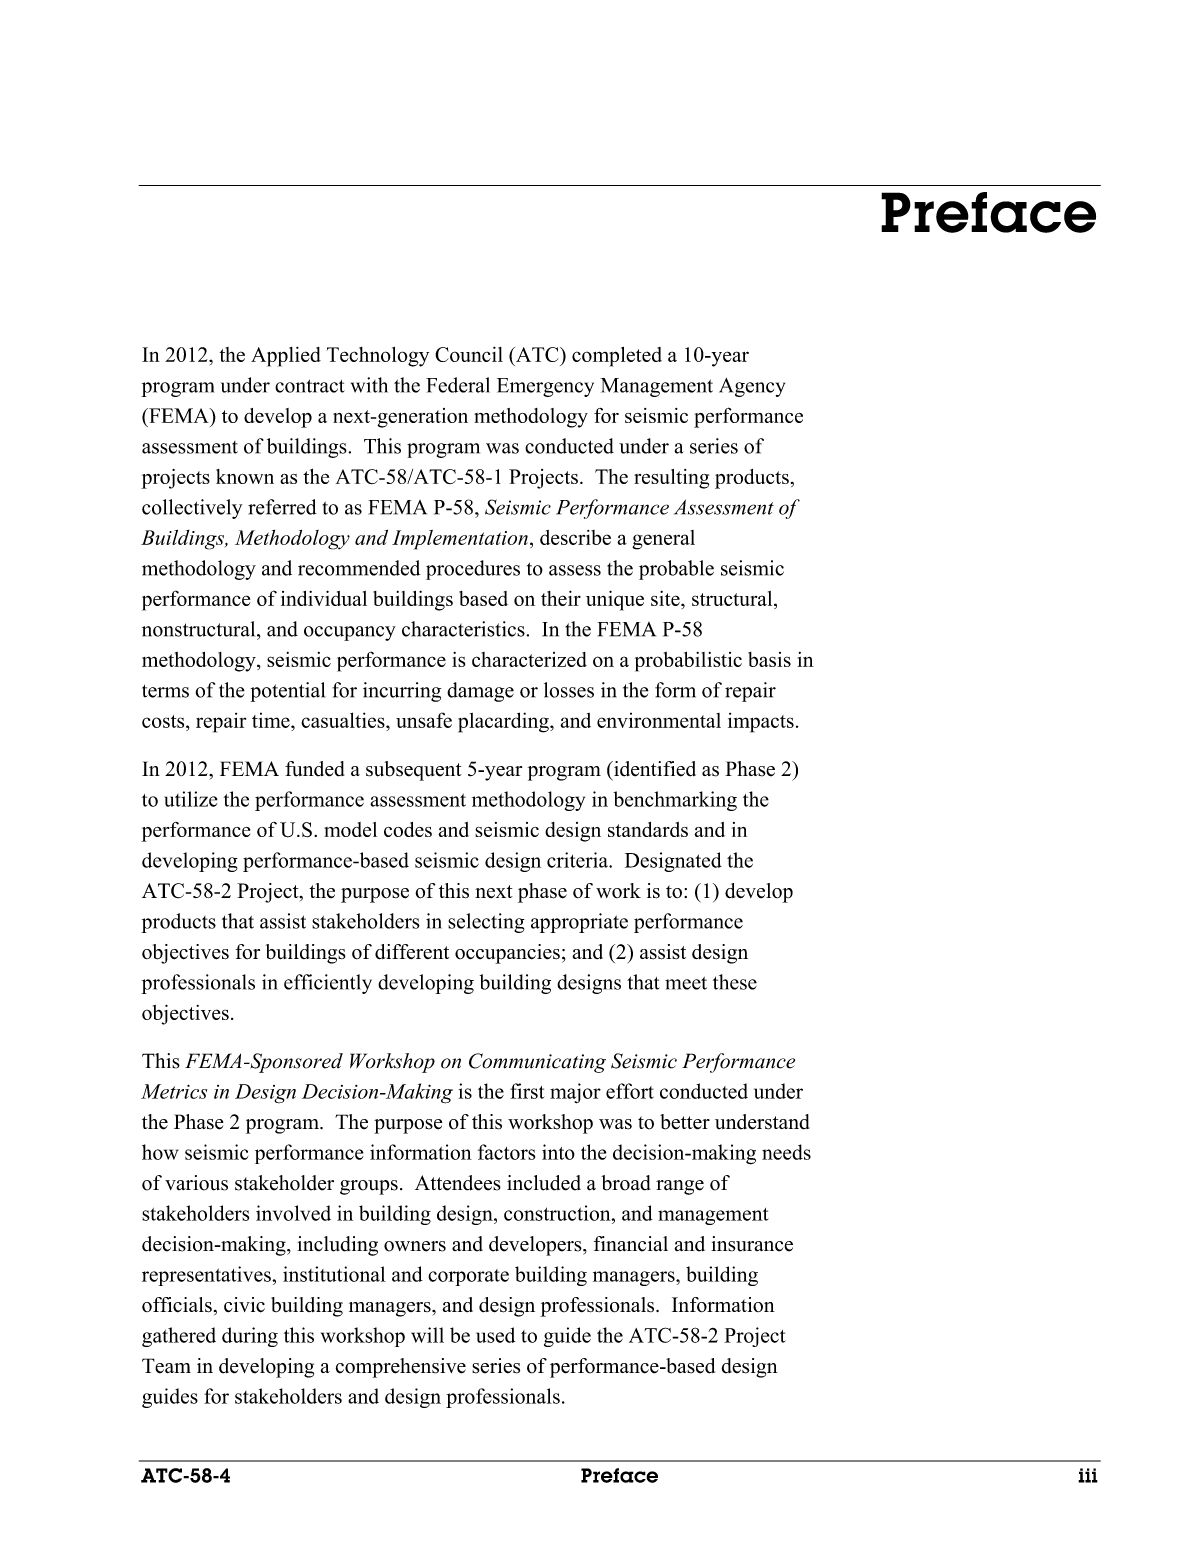  Describe the element at coordinates (752, 387) in the screenshot. I see `Agency` at that location.
